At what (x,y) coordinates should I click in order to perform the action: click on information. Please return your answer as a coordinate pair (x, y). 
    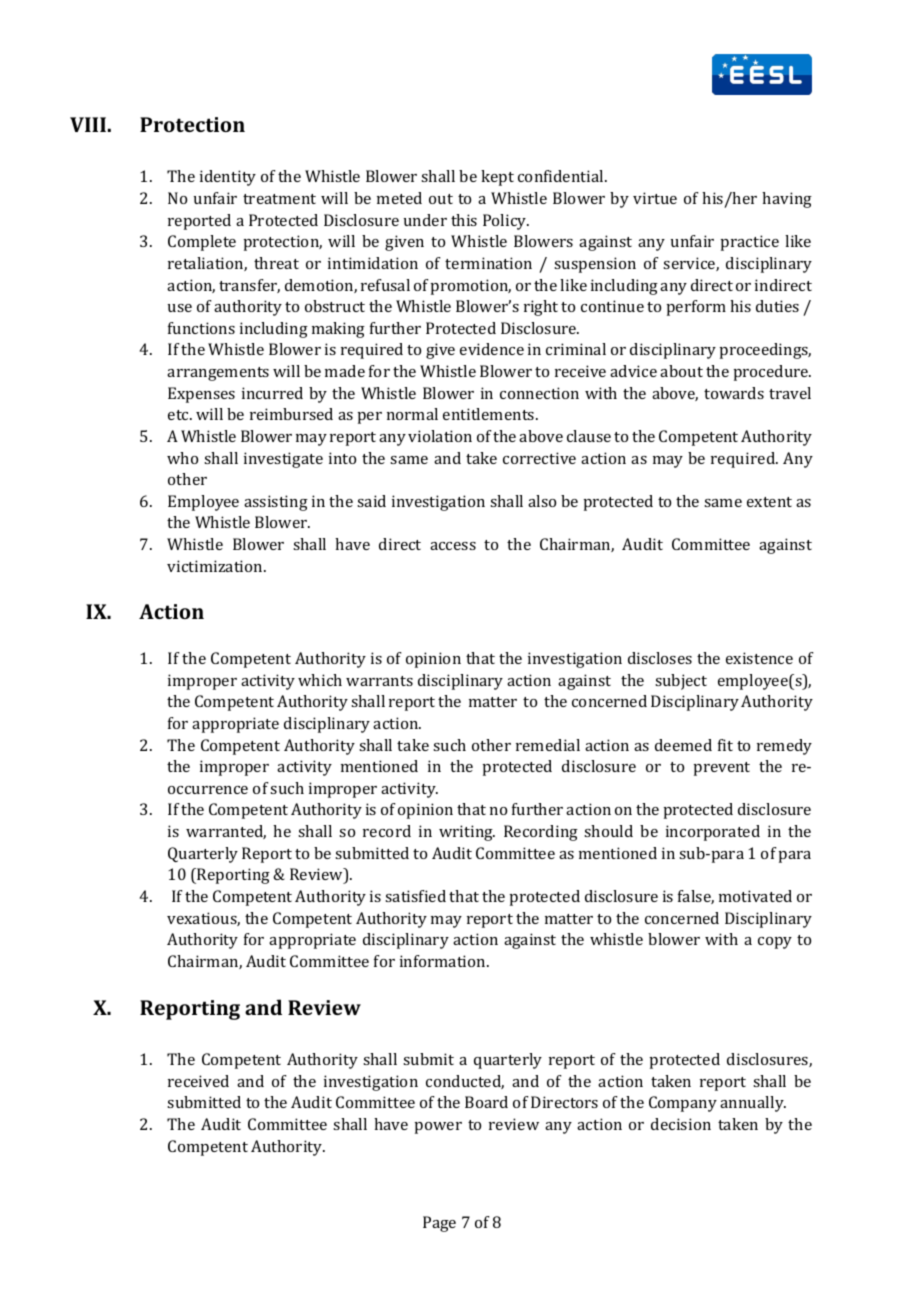
    Looking at the image, I should click on (444, 961).
